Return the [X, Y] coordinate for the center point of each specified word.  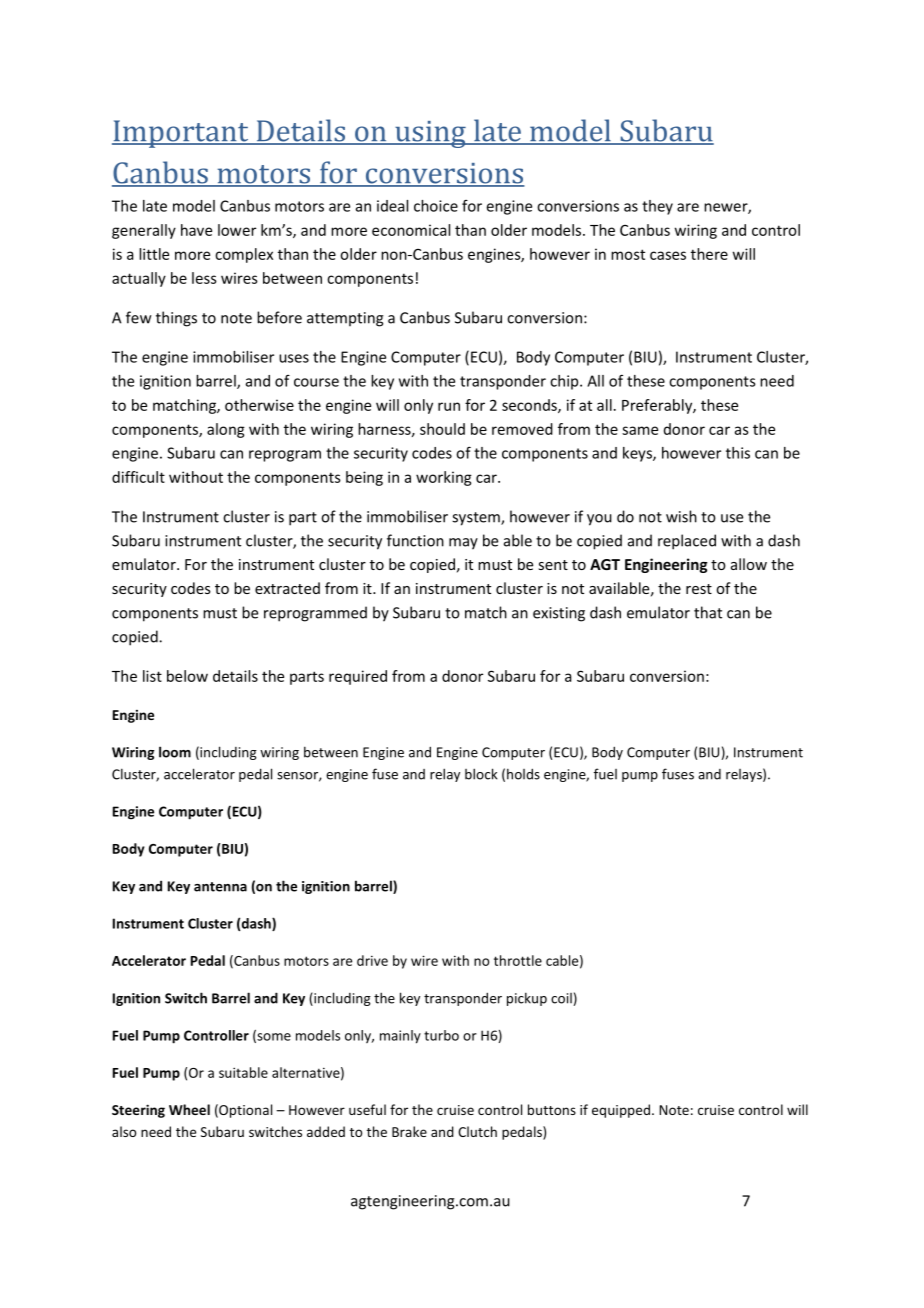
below [187, 676]
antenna [220, 887]
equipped [621, 1111]
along [226, 430]
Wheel [189, 1109]
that [708, 612]
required [358, 677]
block [481, 774]
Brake [409, 1131]
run [449, 406]
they [657, 207]
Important [181, 134]
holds [523, 774]
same [640, 430]
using [430, 134]
